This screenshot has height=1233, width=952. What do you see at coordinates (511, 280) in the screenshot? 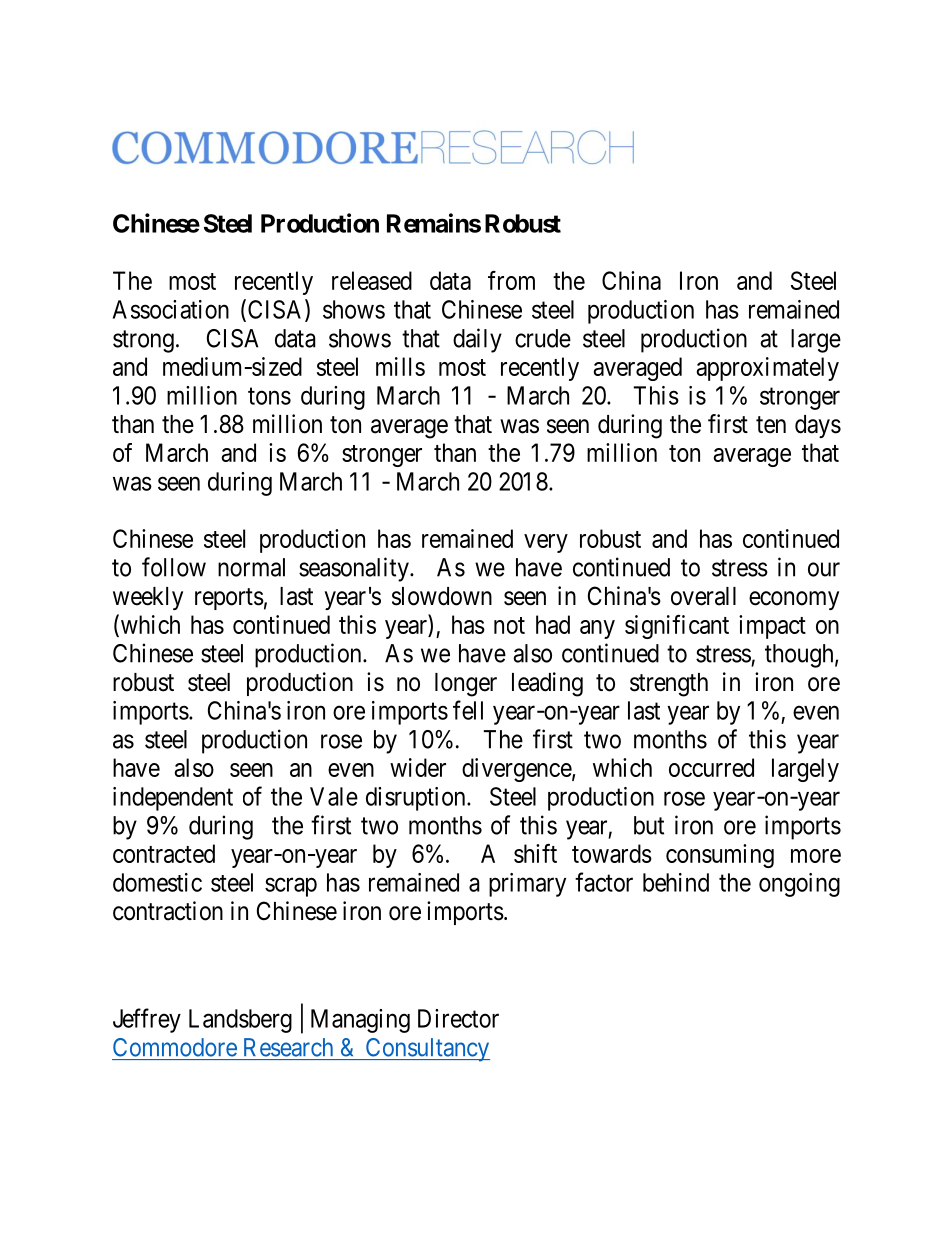
I see `from` at bounding box center [511, 280].
